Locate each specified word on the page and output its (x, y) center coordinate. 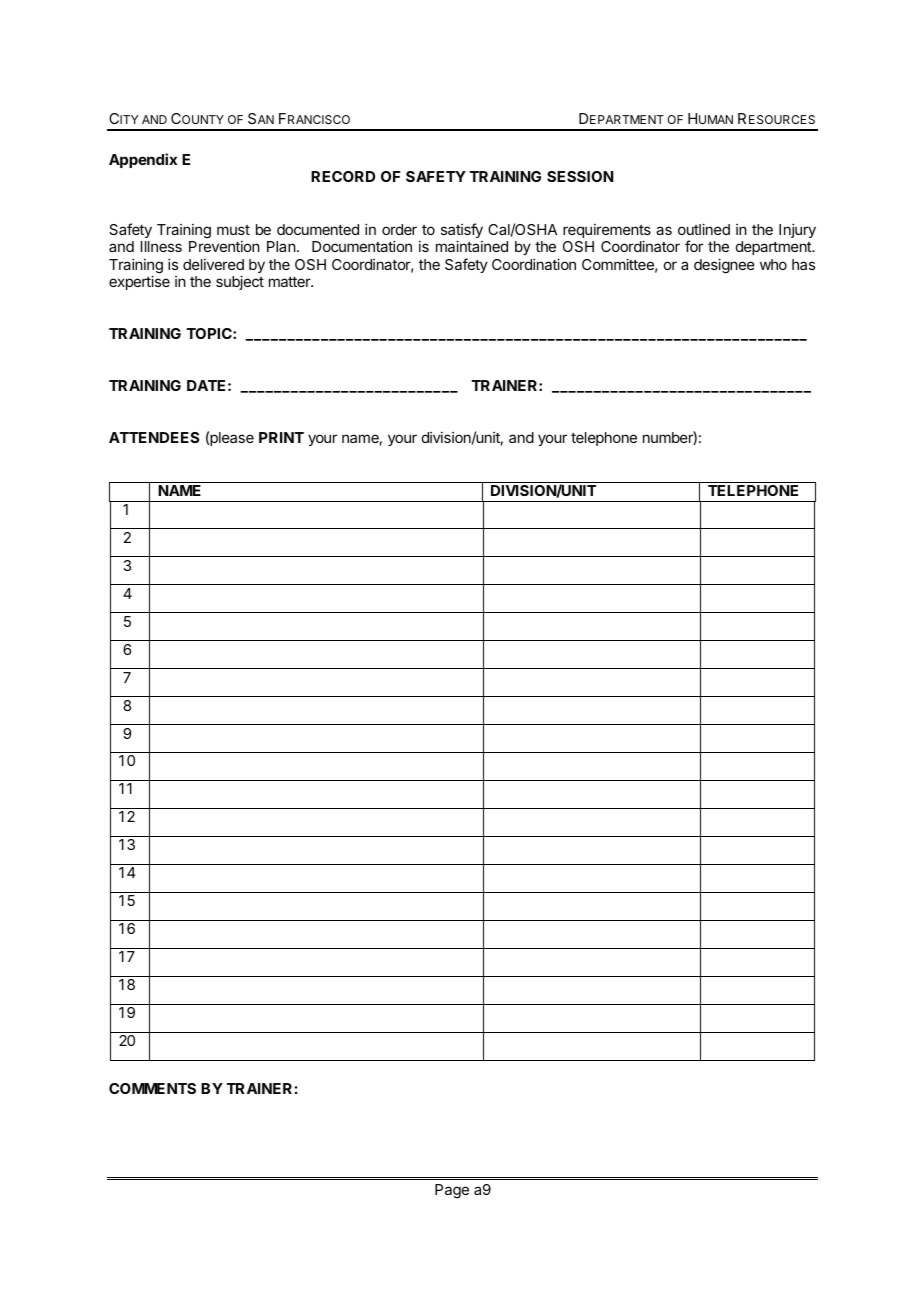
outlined (704, 229)
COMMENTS (152, 1088)
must (233, 230)
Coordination (534, 264)
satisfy (462, 232)
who (773, 264)
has (803, 264)
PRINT (281, 437)
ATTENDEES (154, 437)
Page (452, 1191)
